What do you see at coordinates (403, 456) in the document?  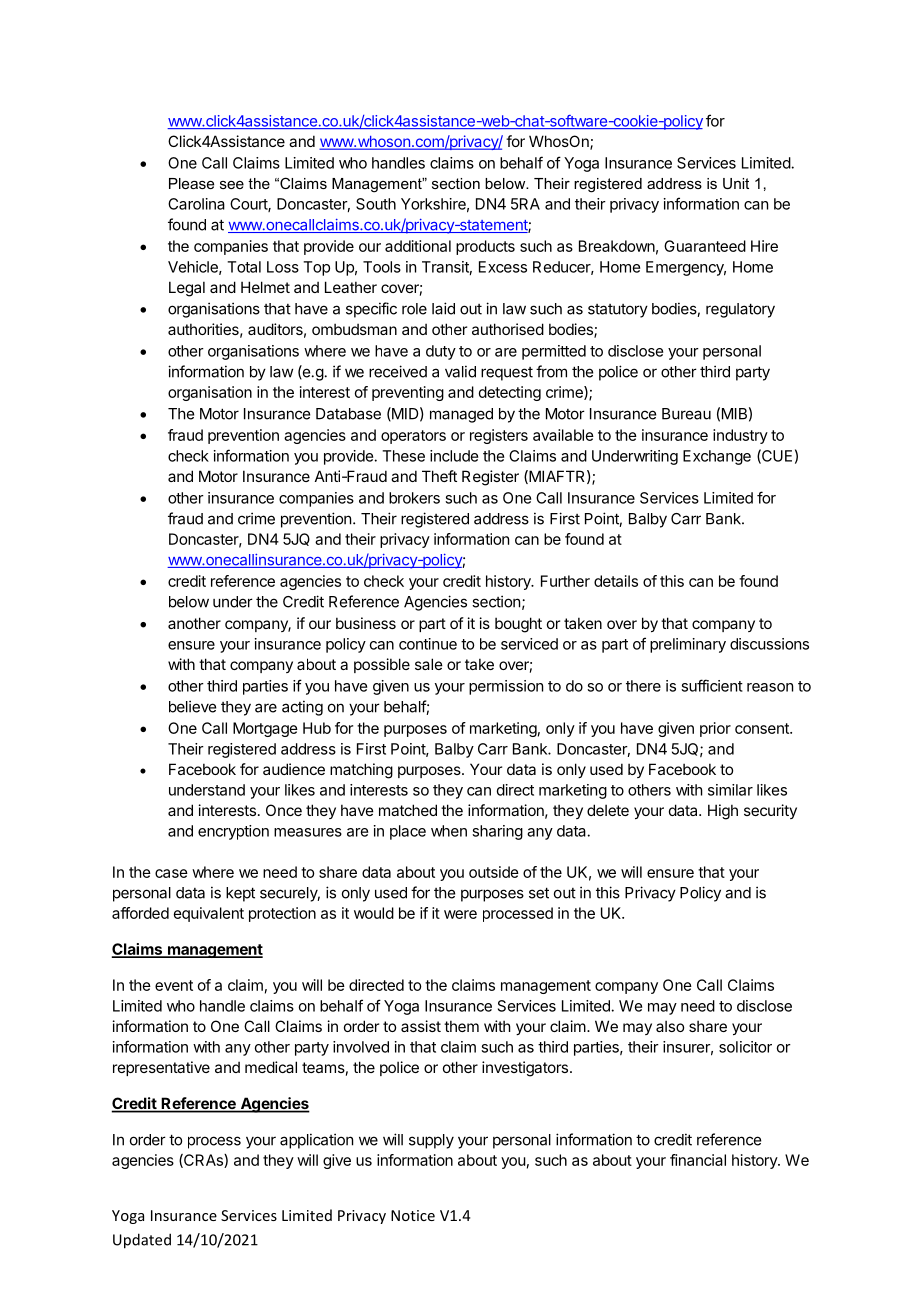 I see `These` at bounding box center [403, 456].
